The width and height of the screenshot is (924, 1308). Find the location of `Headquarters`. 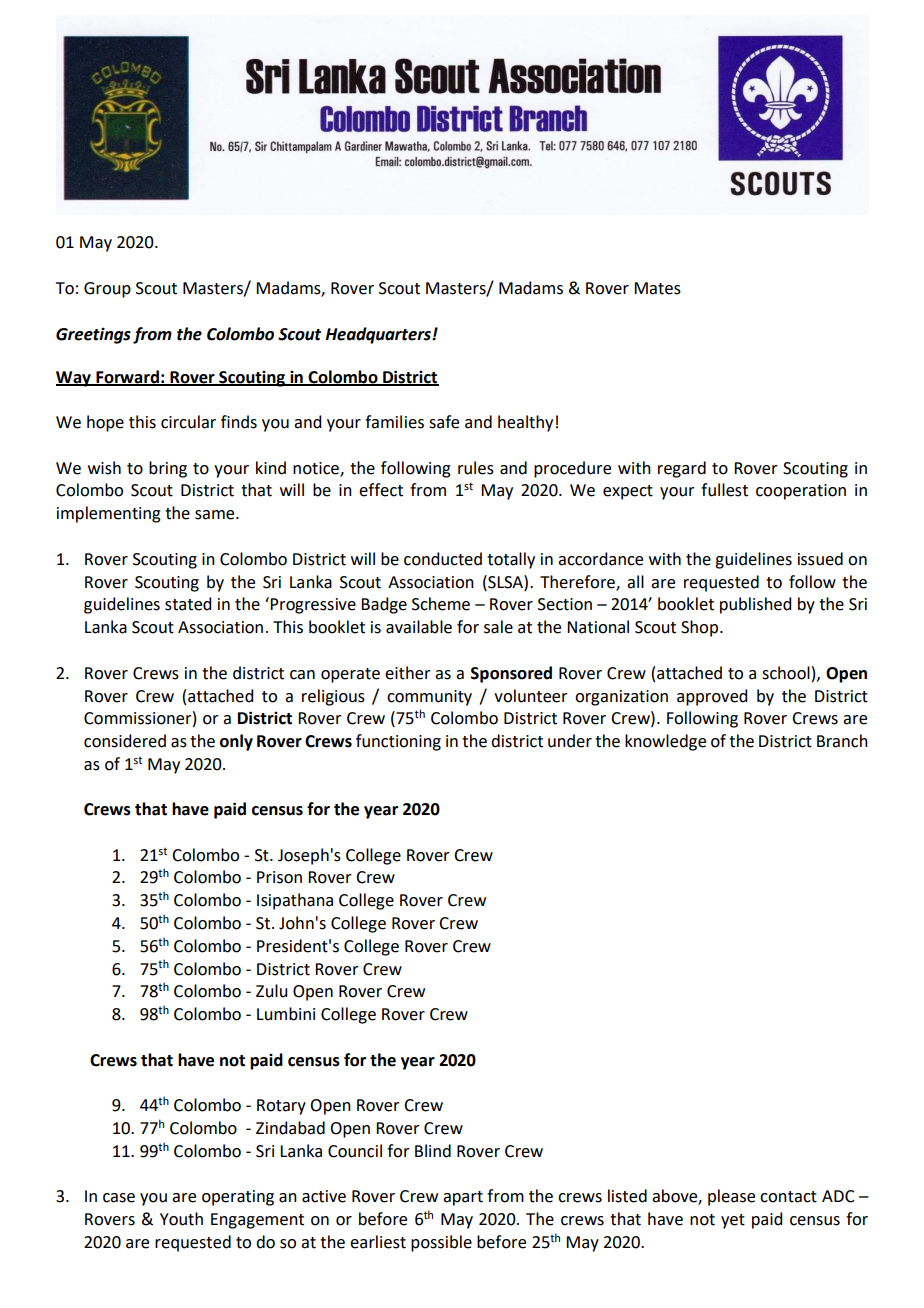

Headquarters is located at coordinates (379, 335).
